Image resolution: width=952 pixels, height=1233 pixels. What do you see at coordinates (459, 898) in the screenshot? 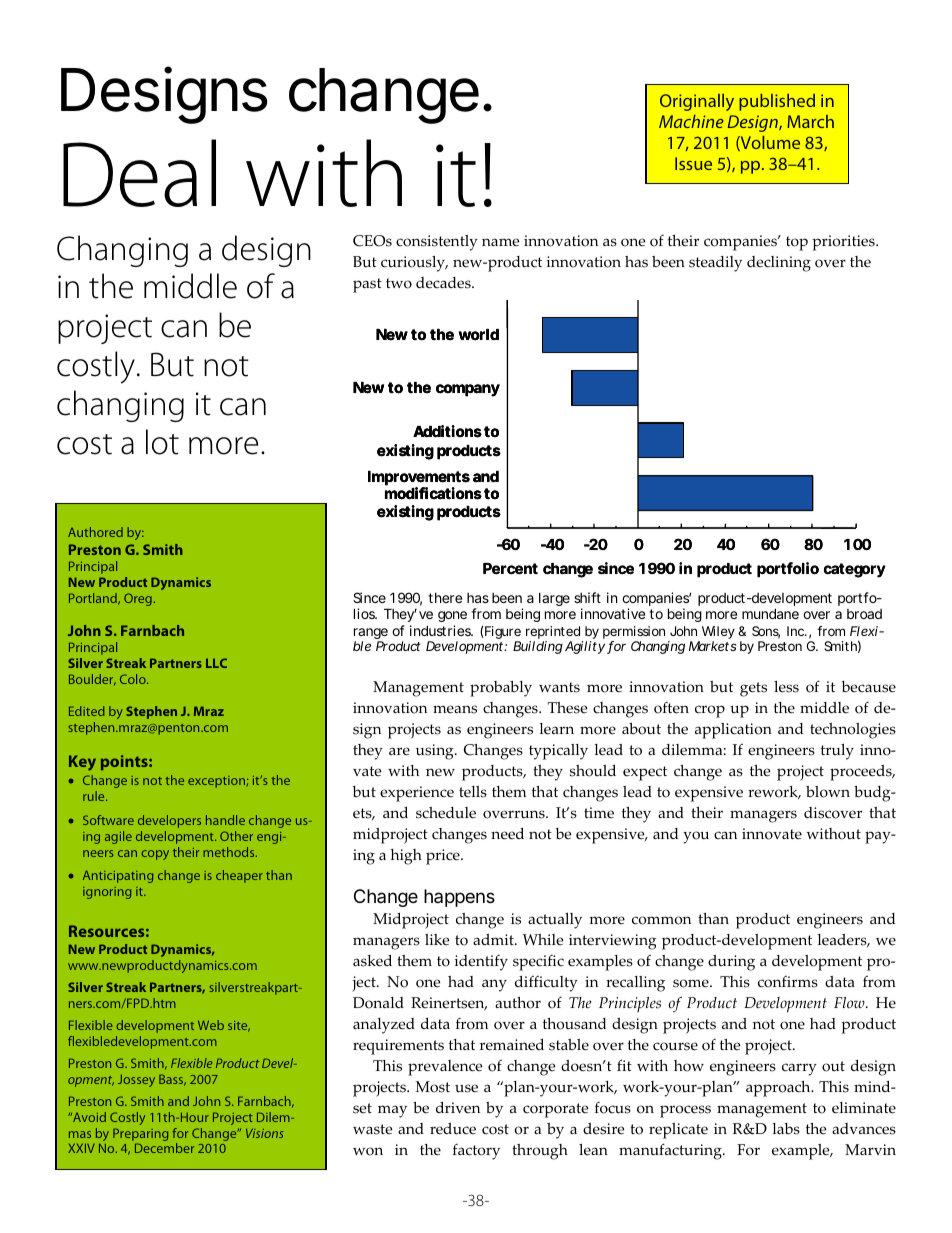
I see `happens` at bounding box center [459, 898].
